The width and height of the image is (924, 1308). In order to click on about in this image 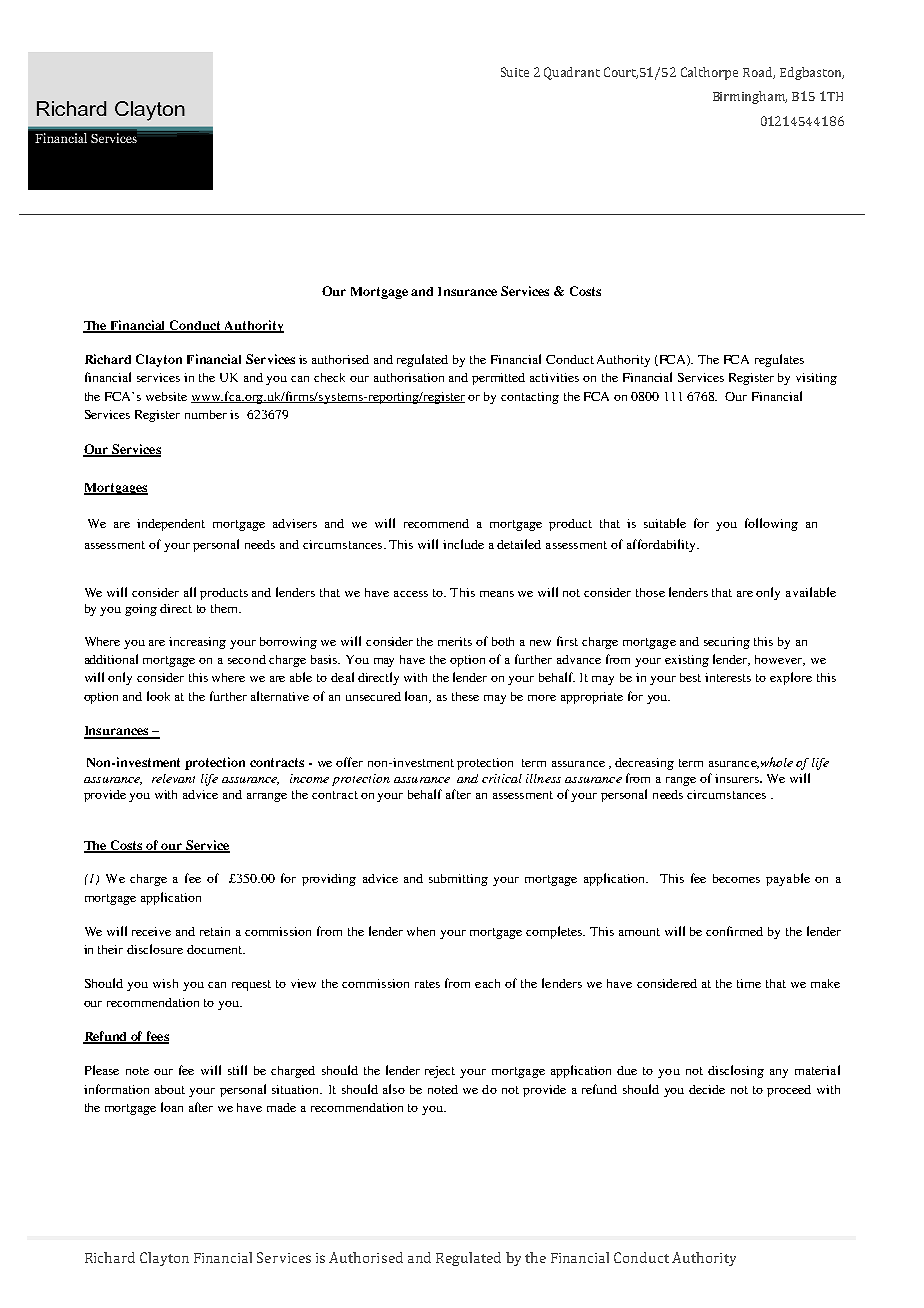, I will do `click(170, 1089)`.
